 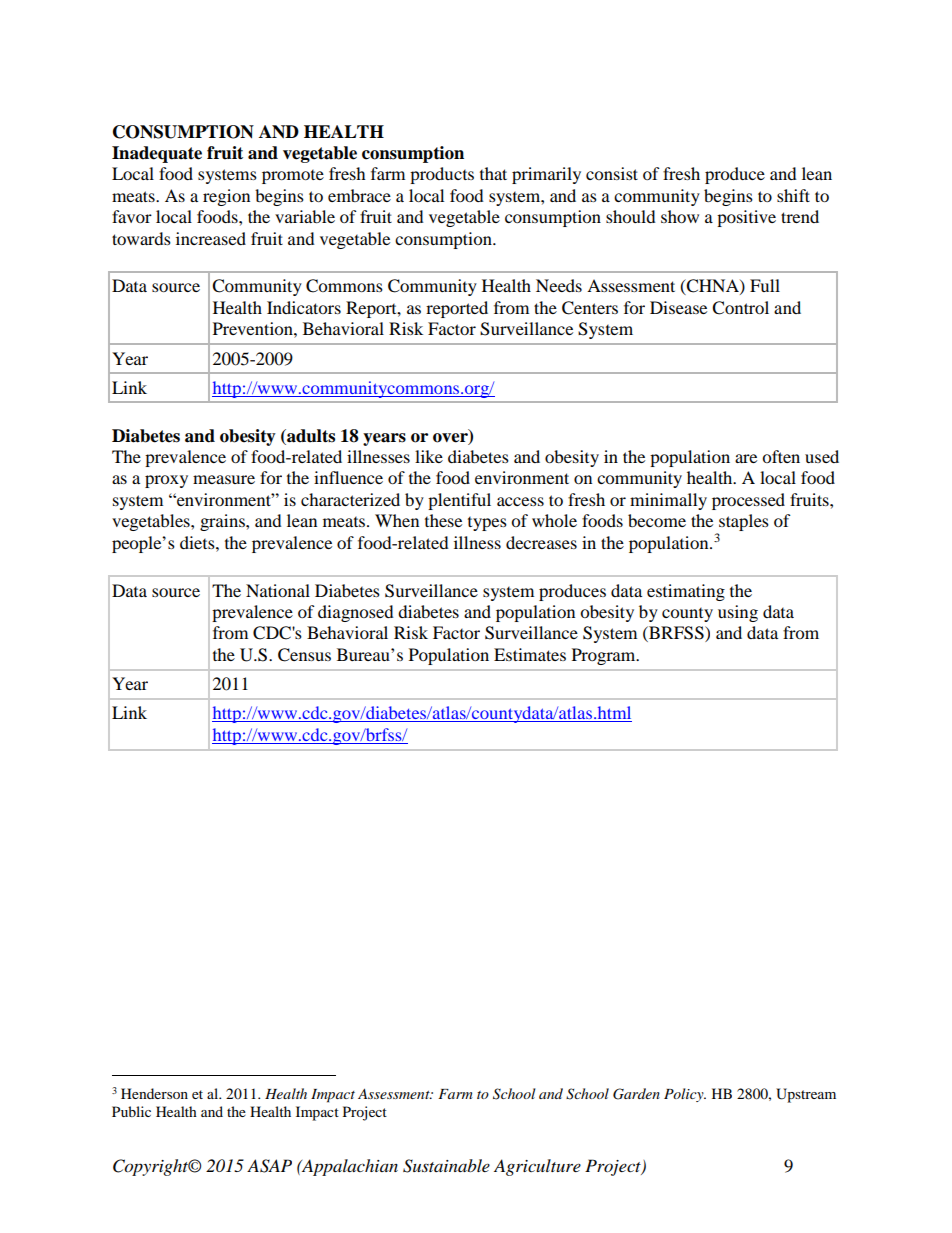 I want to click on ASAP, so click(x=269, y=1166).
